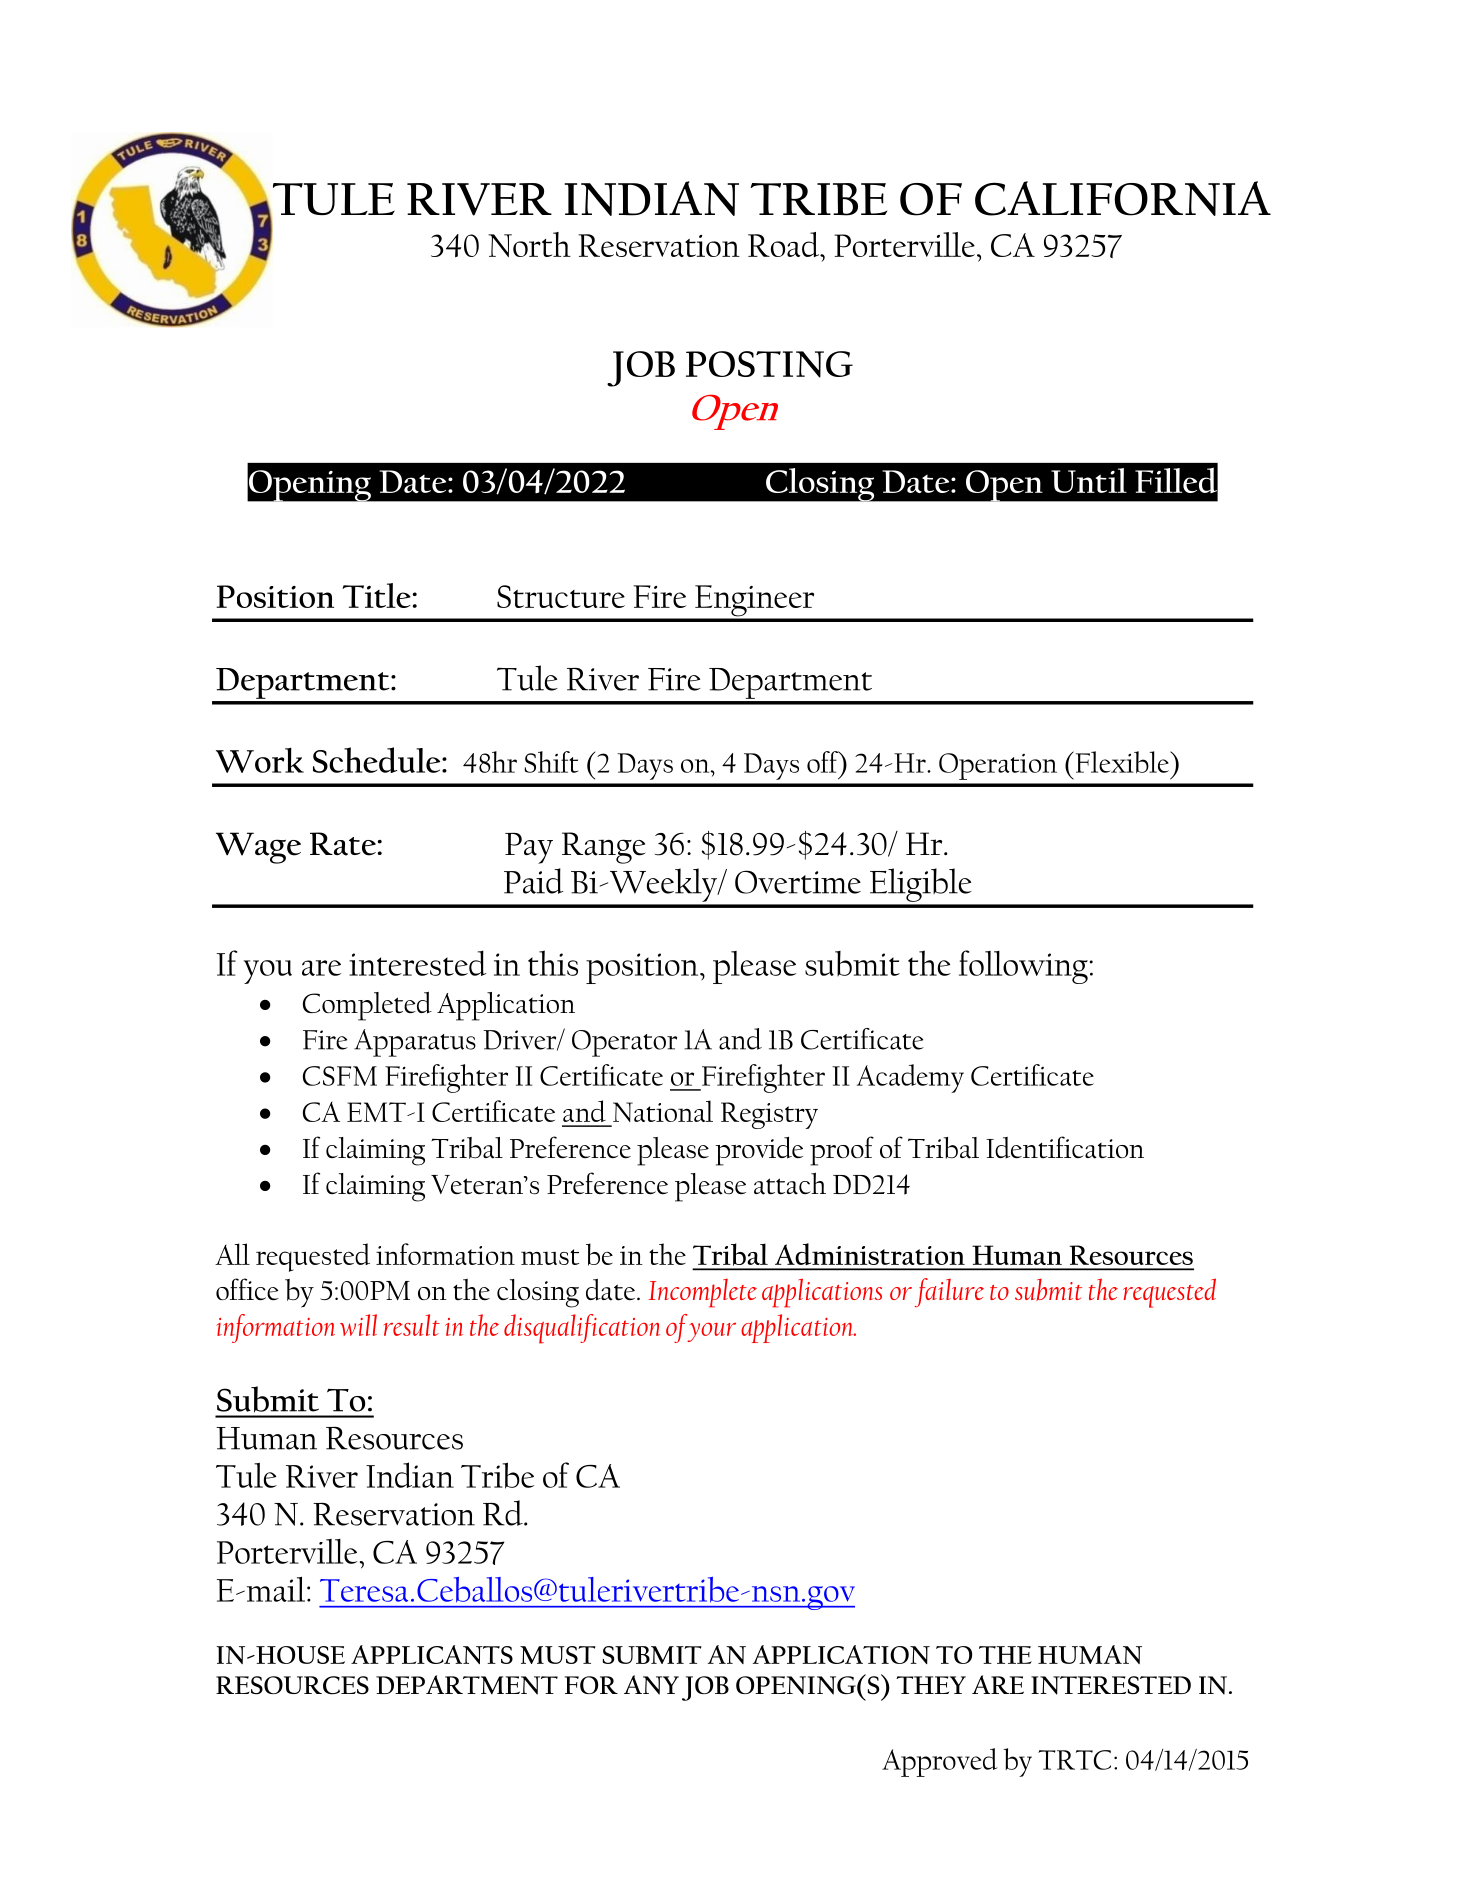 The image size is (1465, 1896). Describe the element at coordinates (551, 762) in the screenshot. I see `Shift` at that location.
